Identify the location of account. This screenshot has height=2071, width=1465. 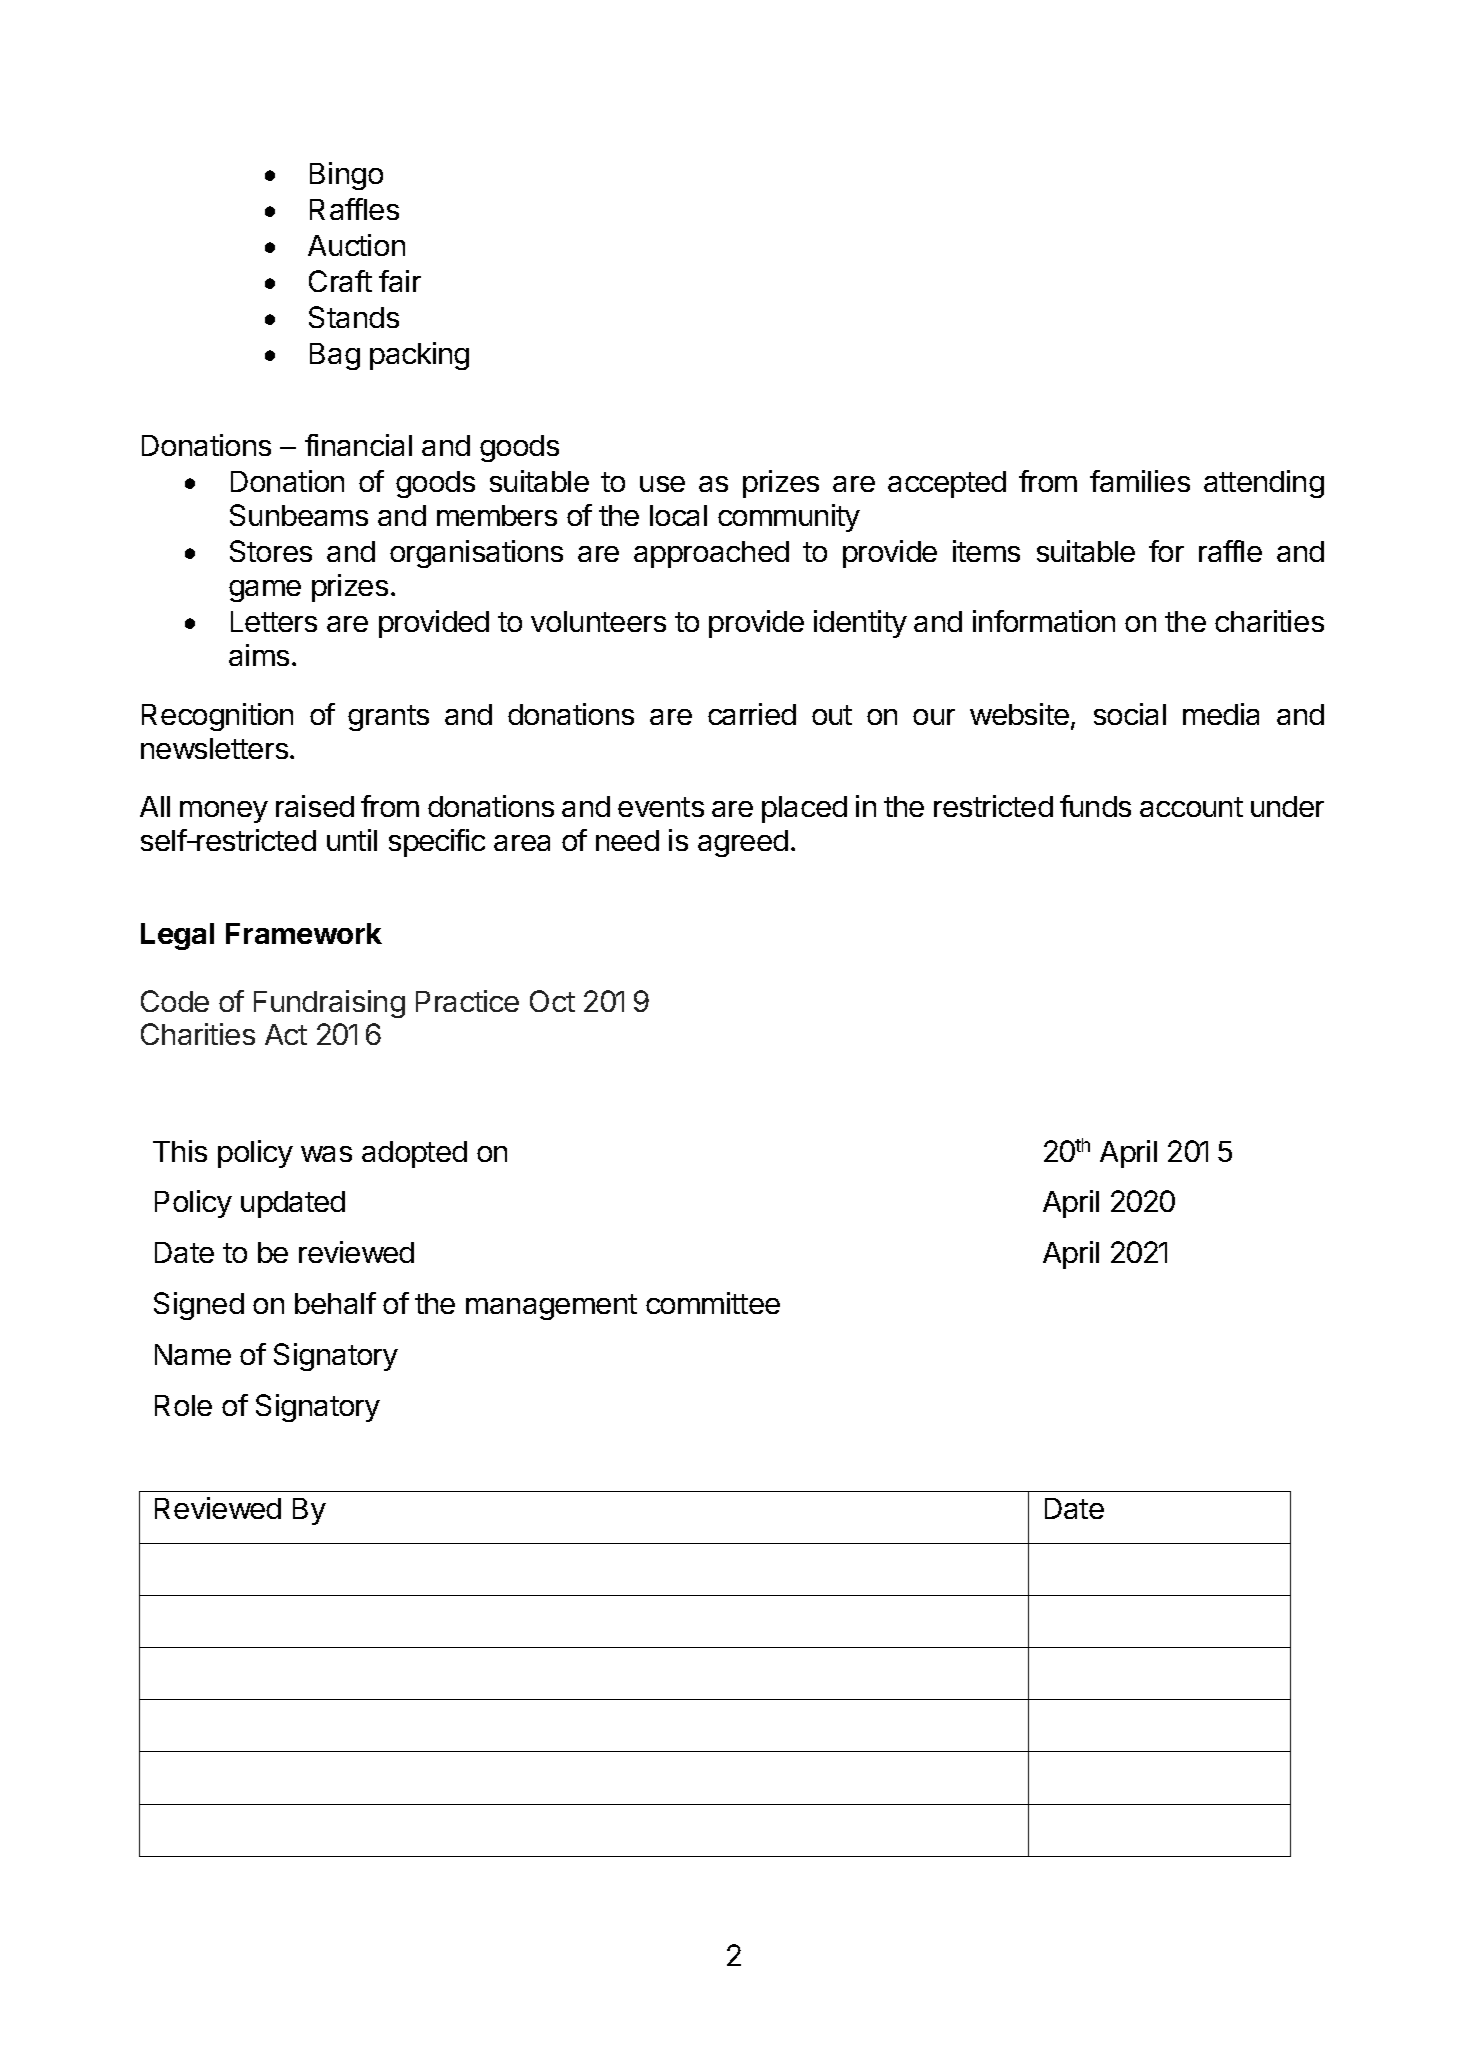
(1191, 807).
